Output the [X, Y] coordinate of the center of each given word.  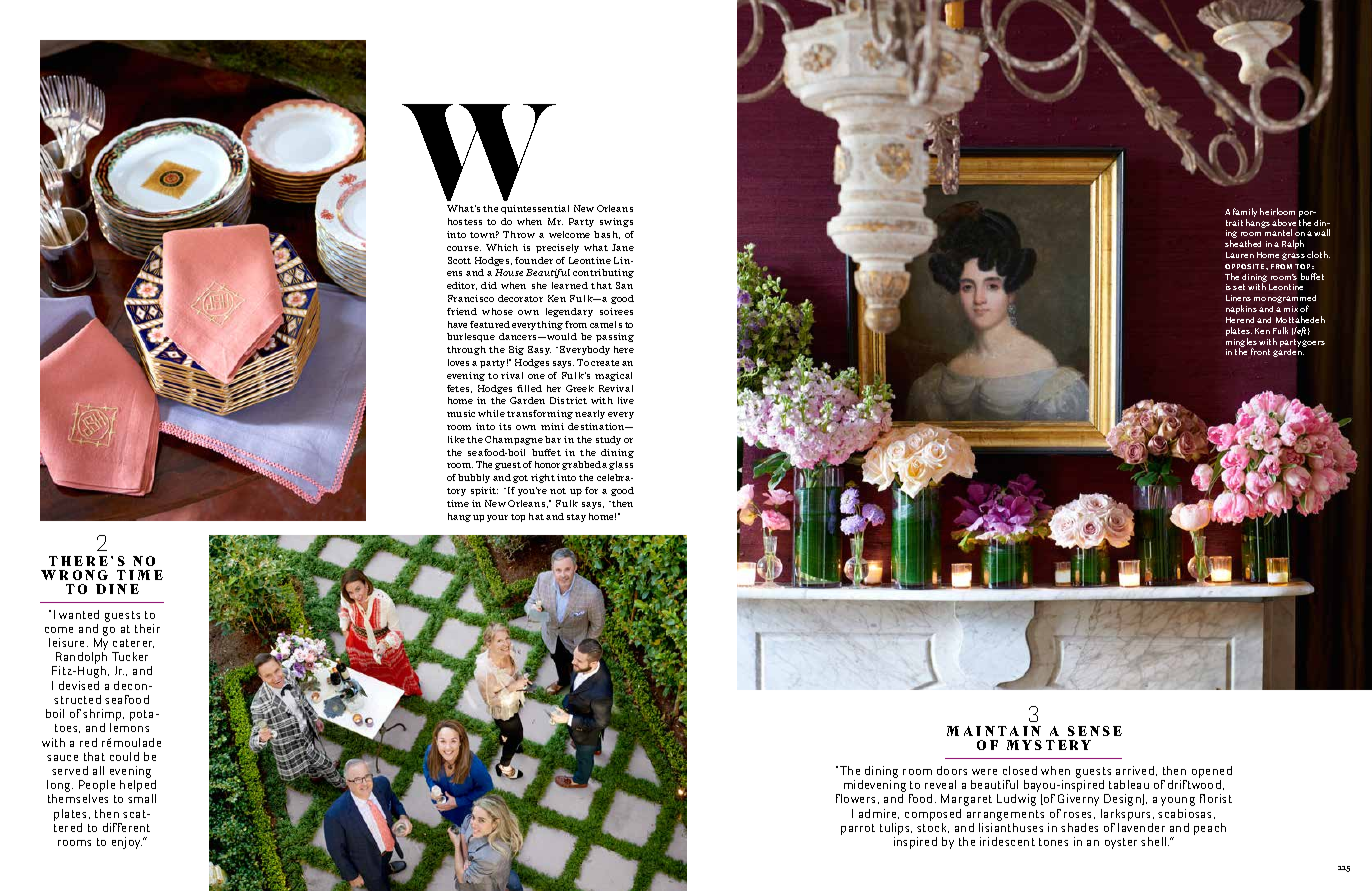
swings [616, 222]
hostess [465, 221]
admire [879, 814]
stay [576, 518]
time [458, 503]
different [126, 827]
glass [621, 465]
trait [1234, 223]
